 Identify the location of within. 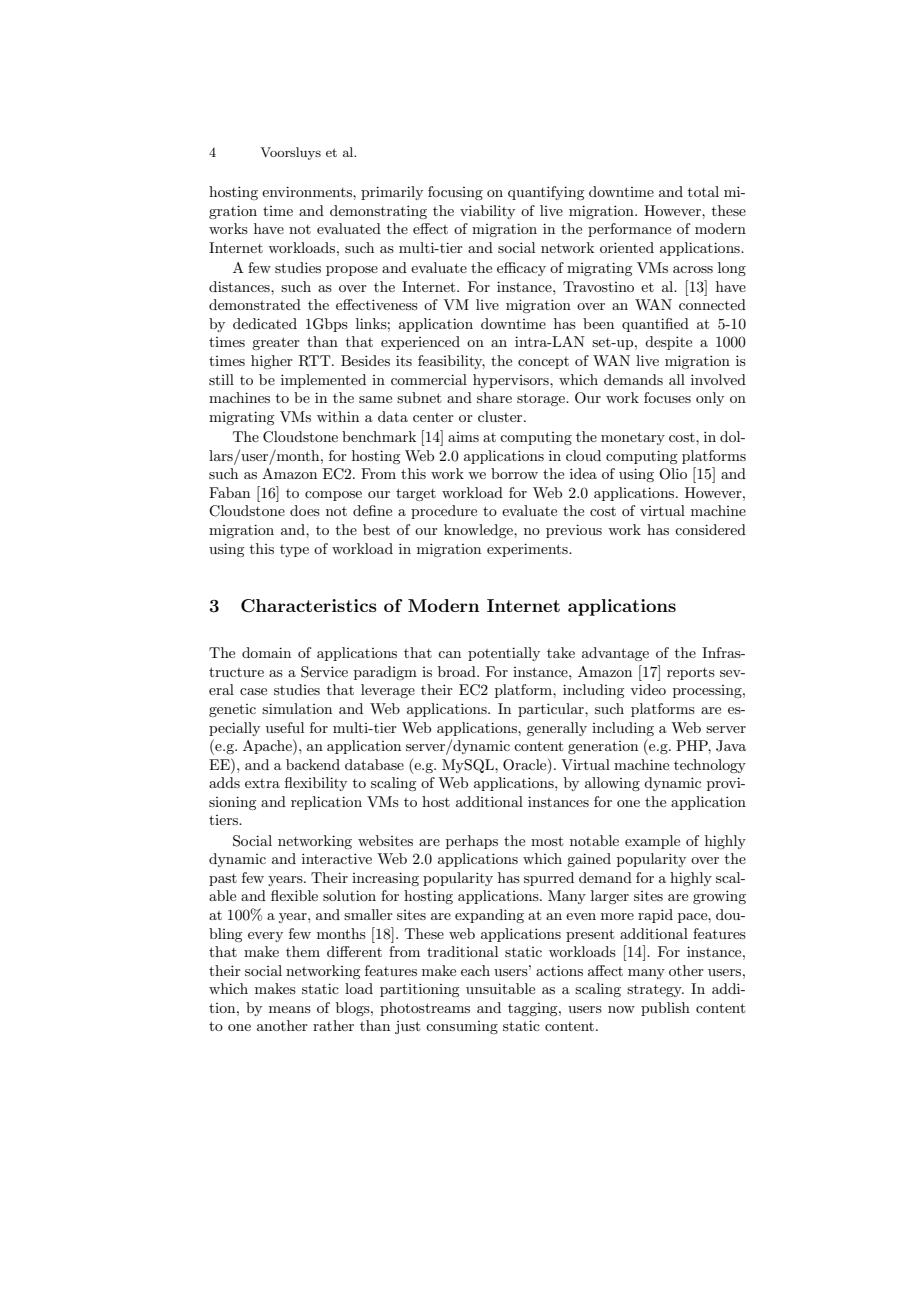
(338, 416).
